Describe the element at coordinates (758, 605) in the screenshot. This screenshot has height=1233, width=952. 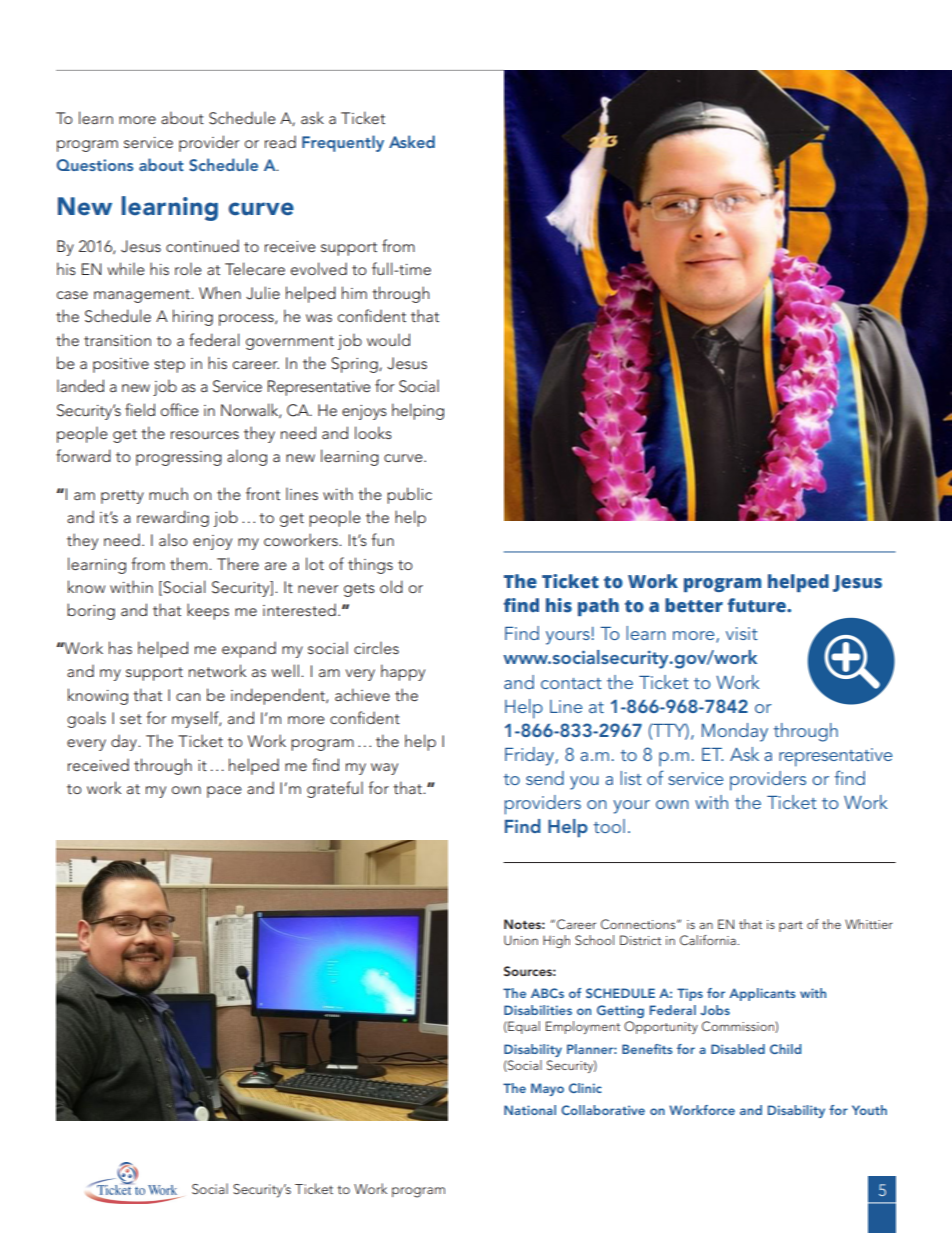
I see `future` at that location.
